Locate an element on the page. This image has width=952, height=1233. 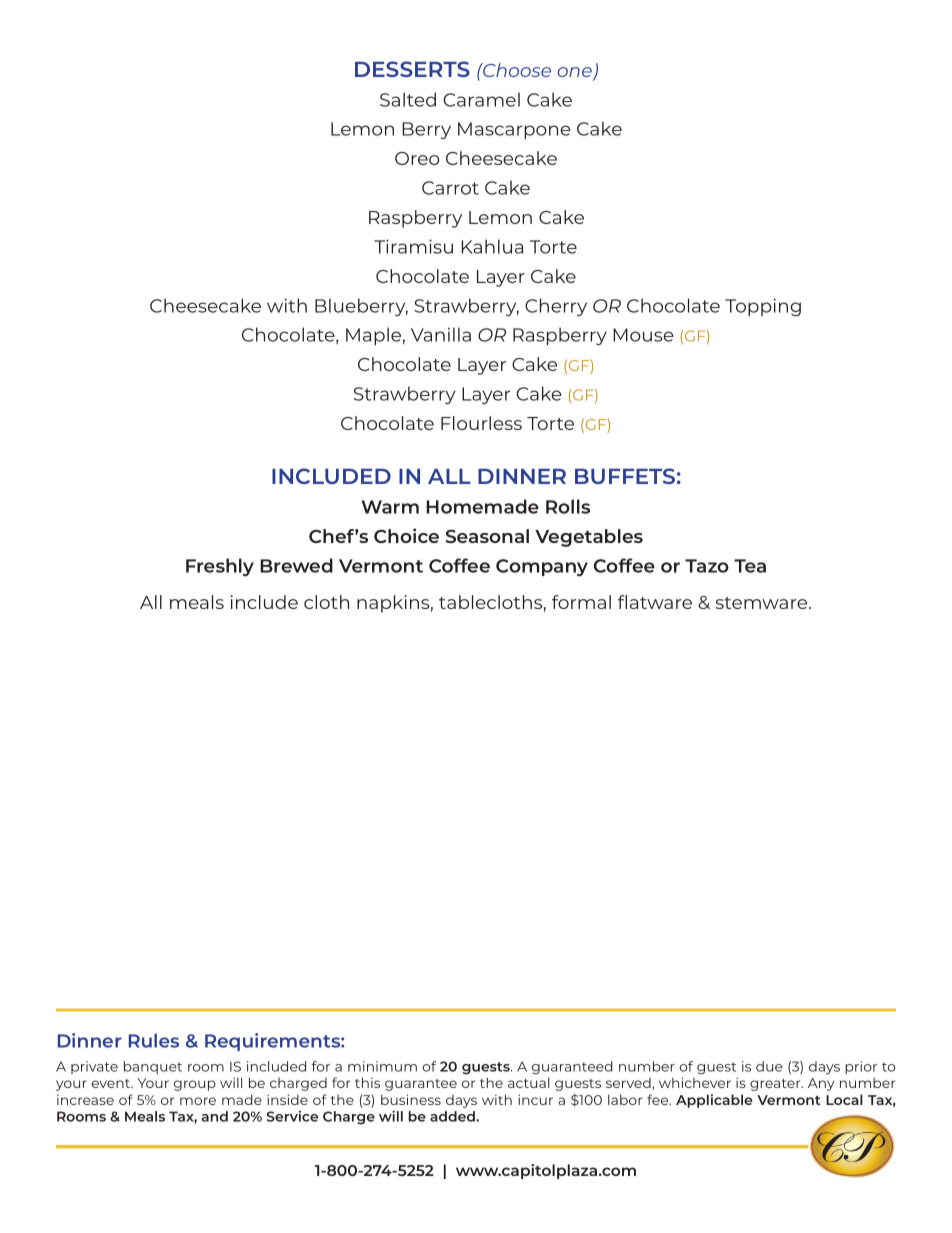
Freshly is located at coordinates (220, 567).
